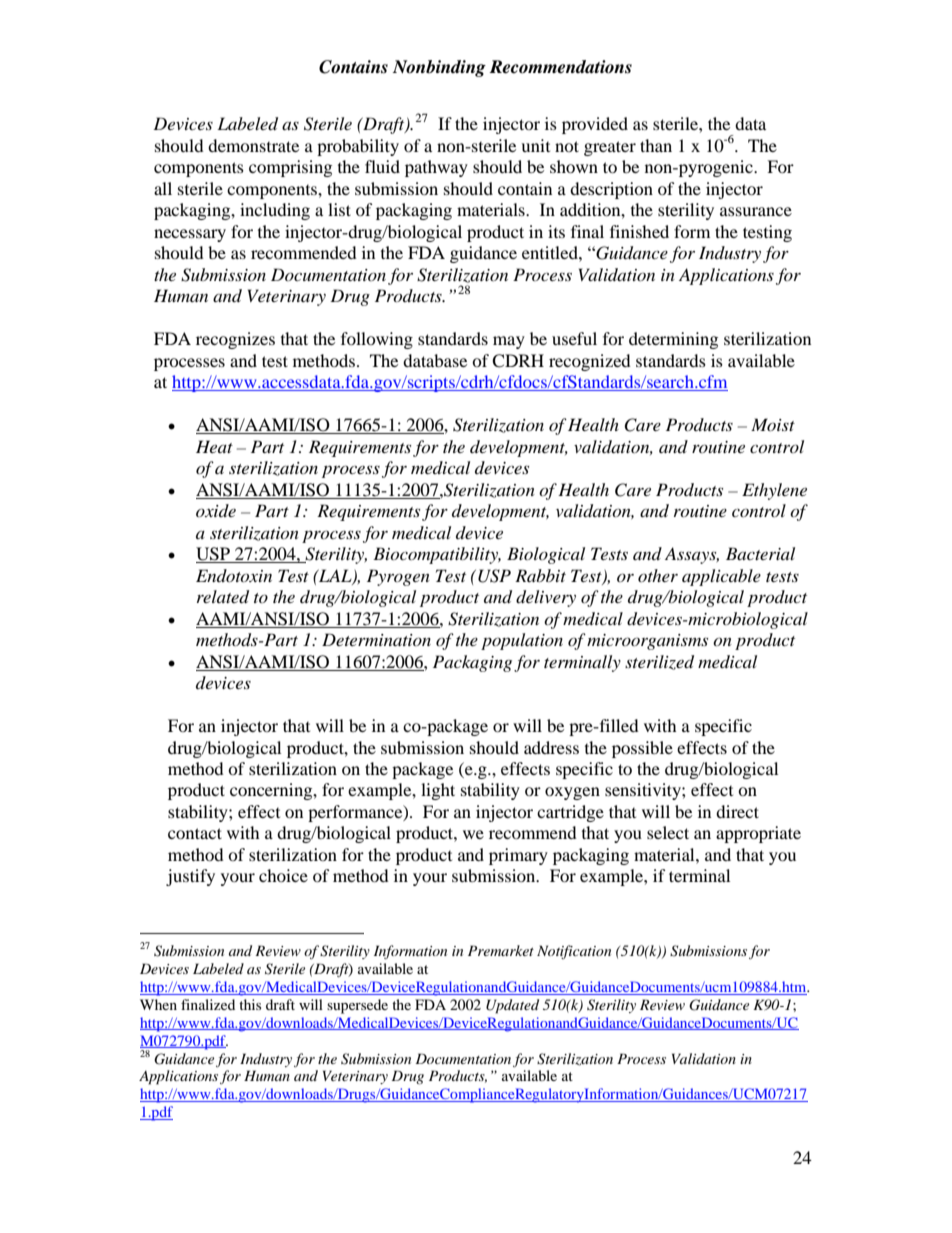  Describe the element at coordinates (546, 598) in the document. I see `delivery` at that location.
